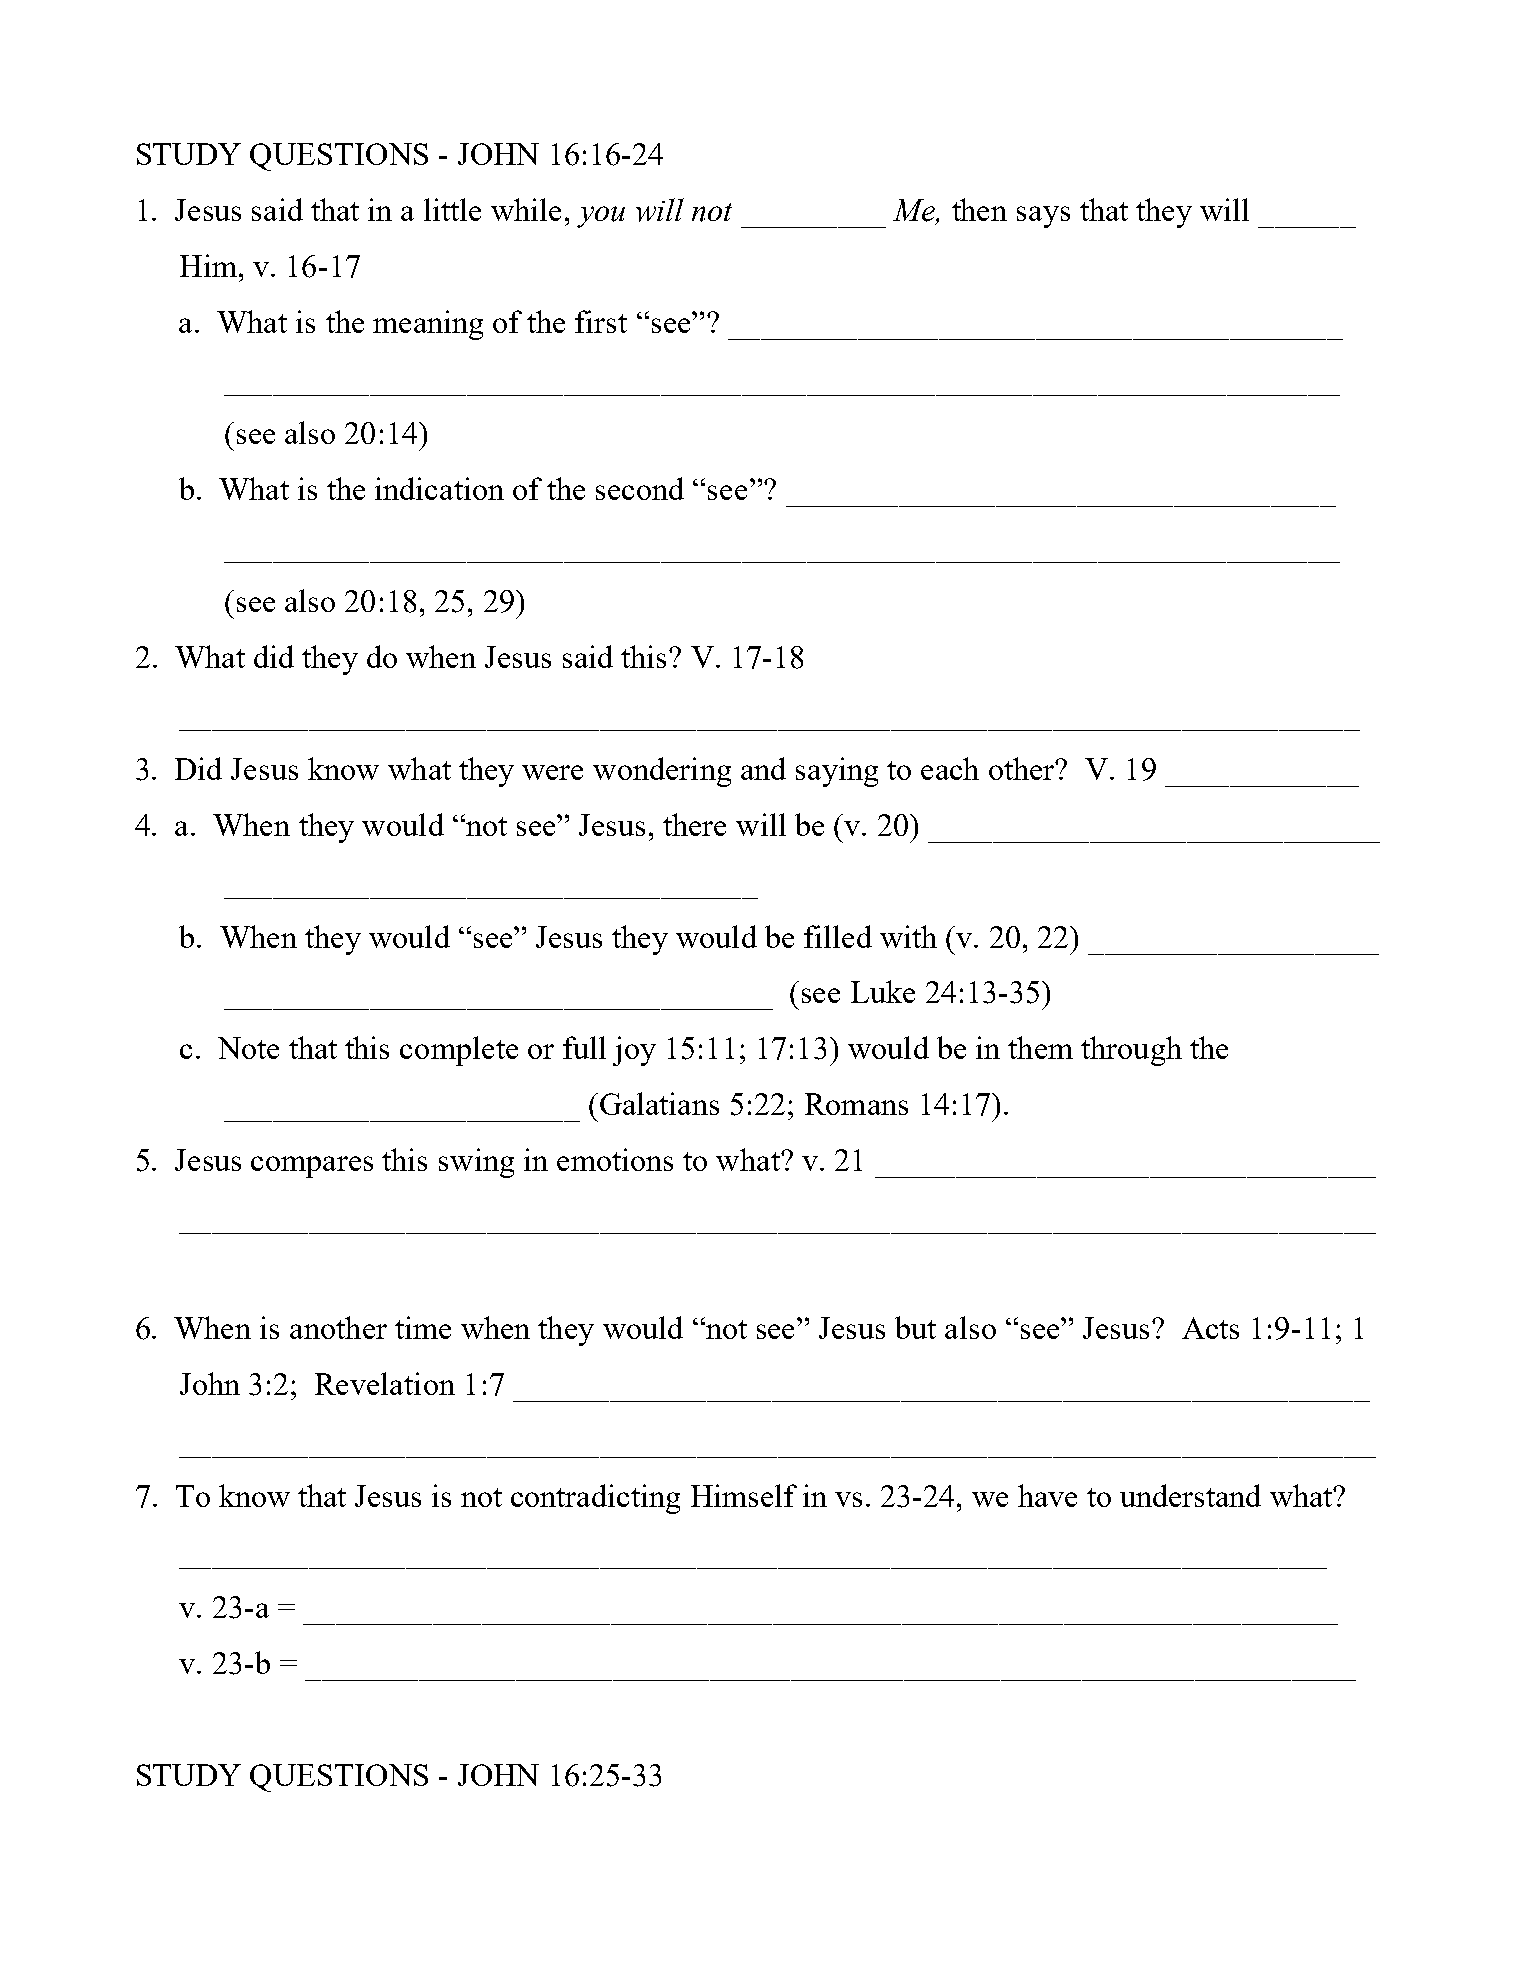  I want to click on wondering, so click(662, 772).
